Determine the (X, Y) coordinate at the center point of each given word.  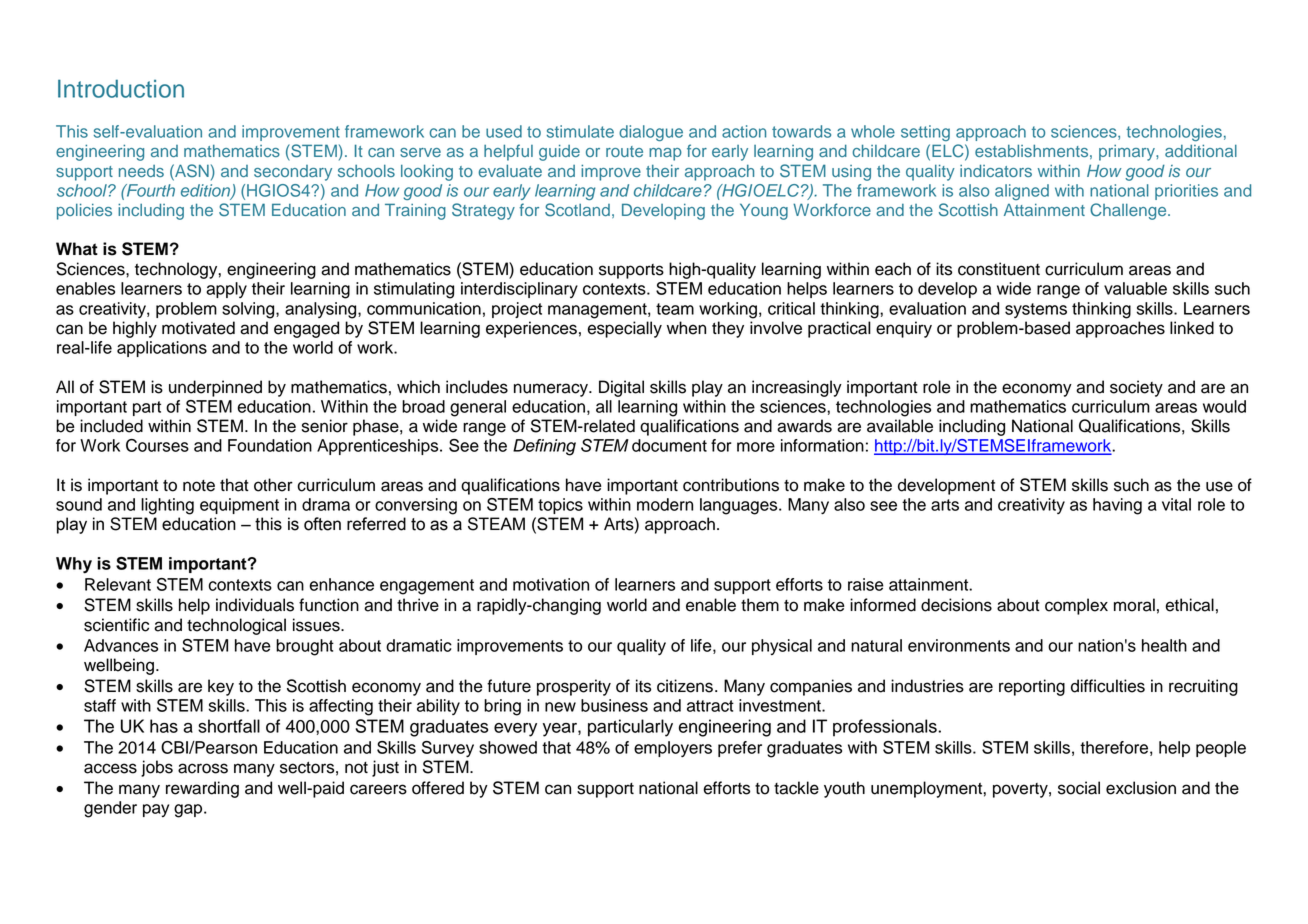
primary (1128, 153)
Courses (157, 445)
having (1117, 506)
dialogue (651, 133)
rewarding (202, 789)
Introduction (121, 88)
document (669, 445)
